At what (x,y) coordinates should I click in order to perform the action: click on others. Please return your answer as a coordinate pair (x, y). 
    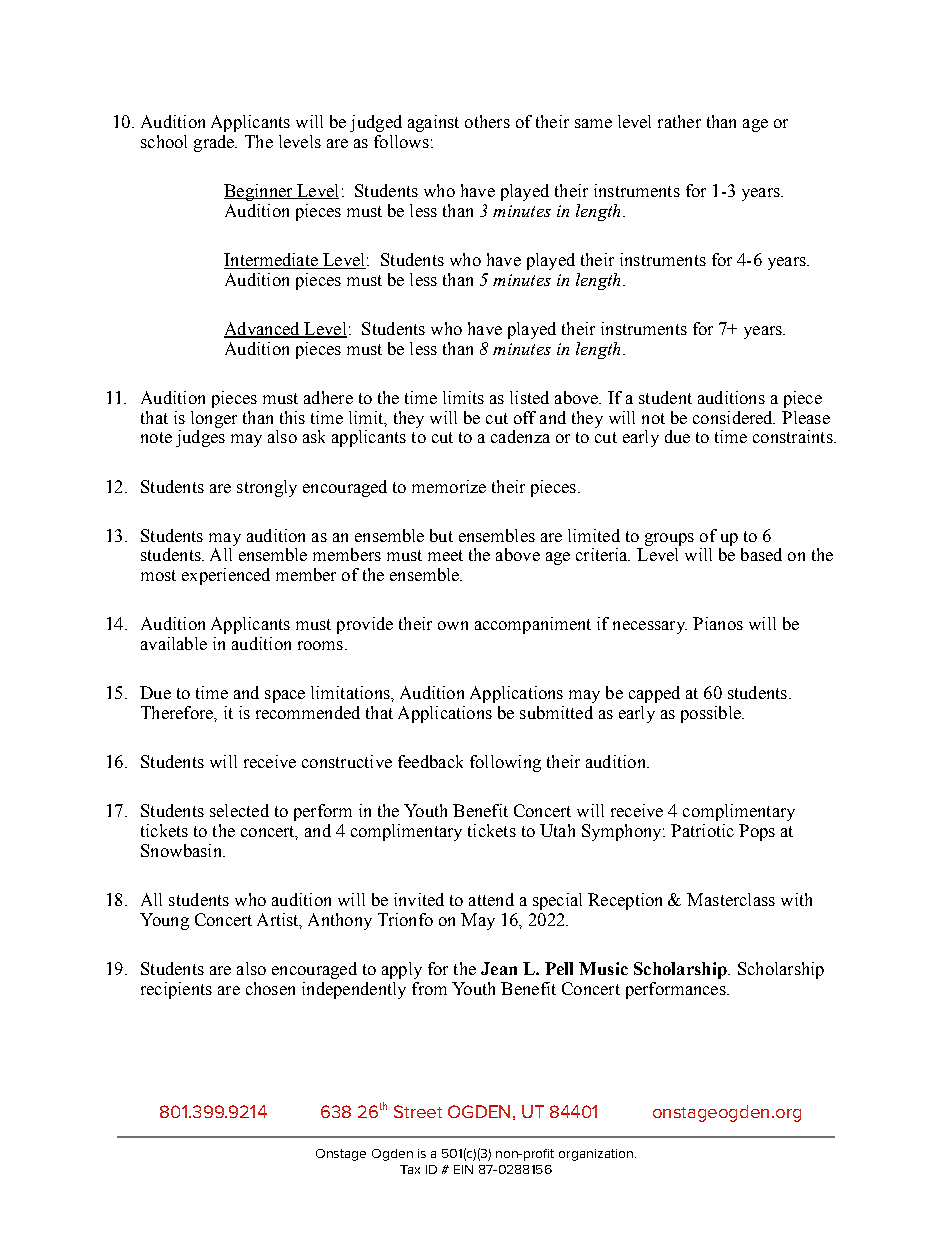
    Looking at the image, I should click on (487, 121).
